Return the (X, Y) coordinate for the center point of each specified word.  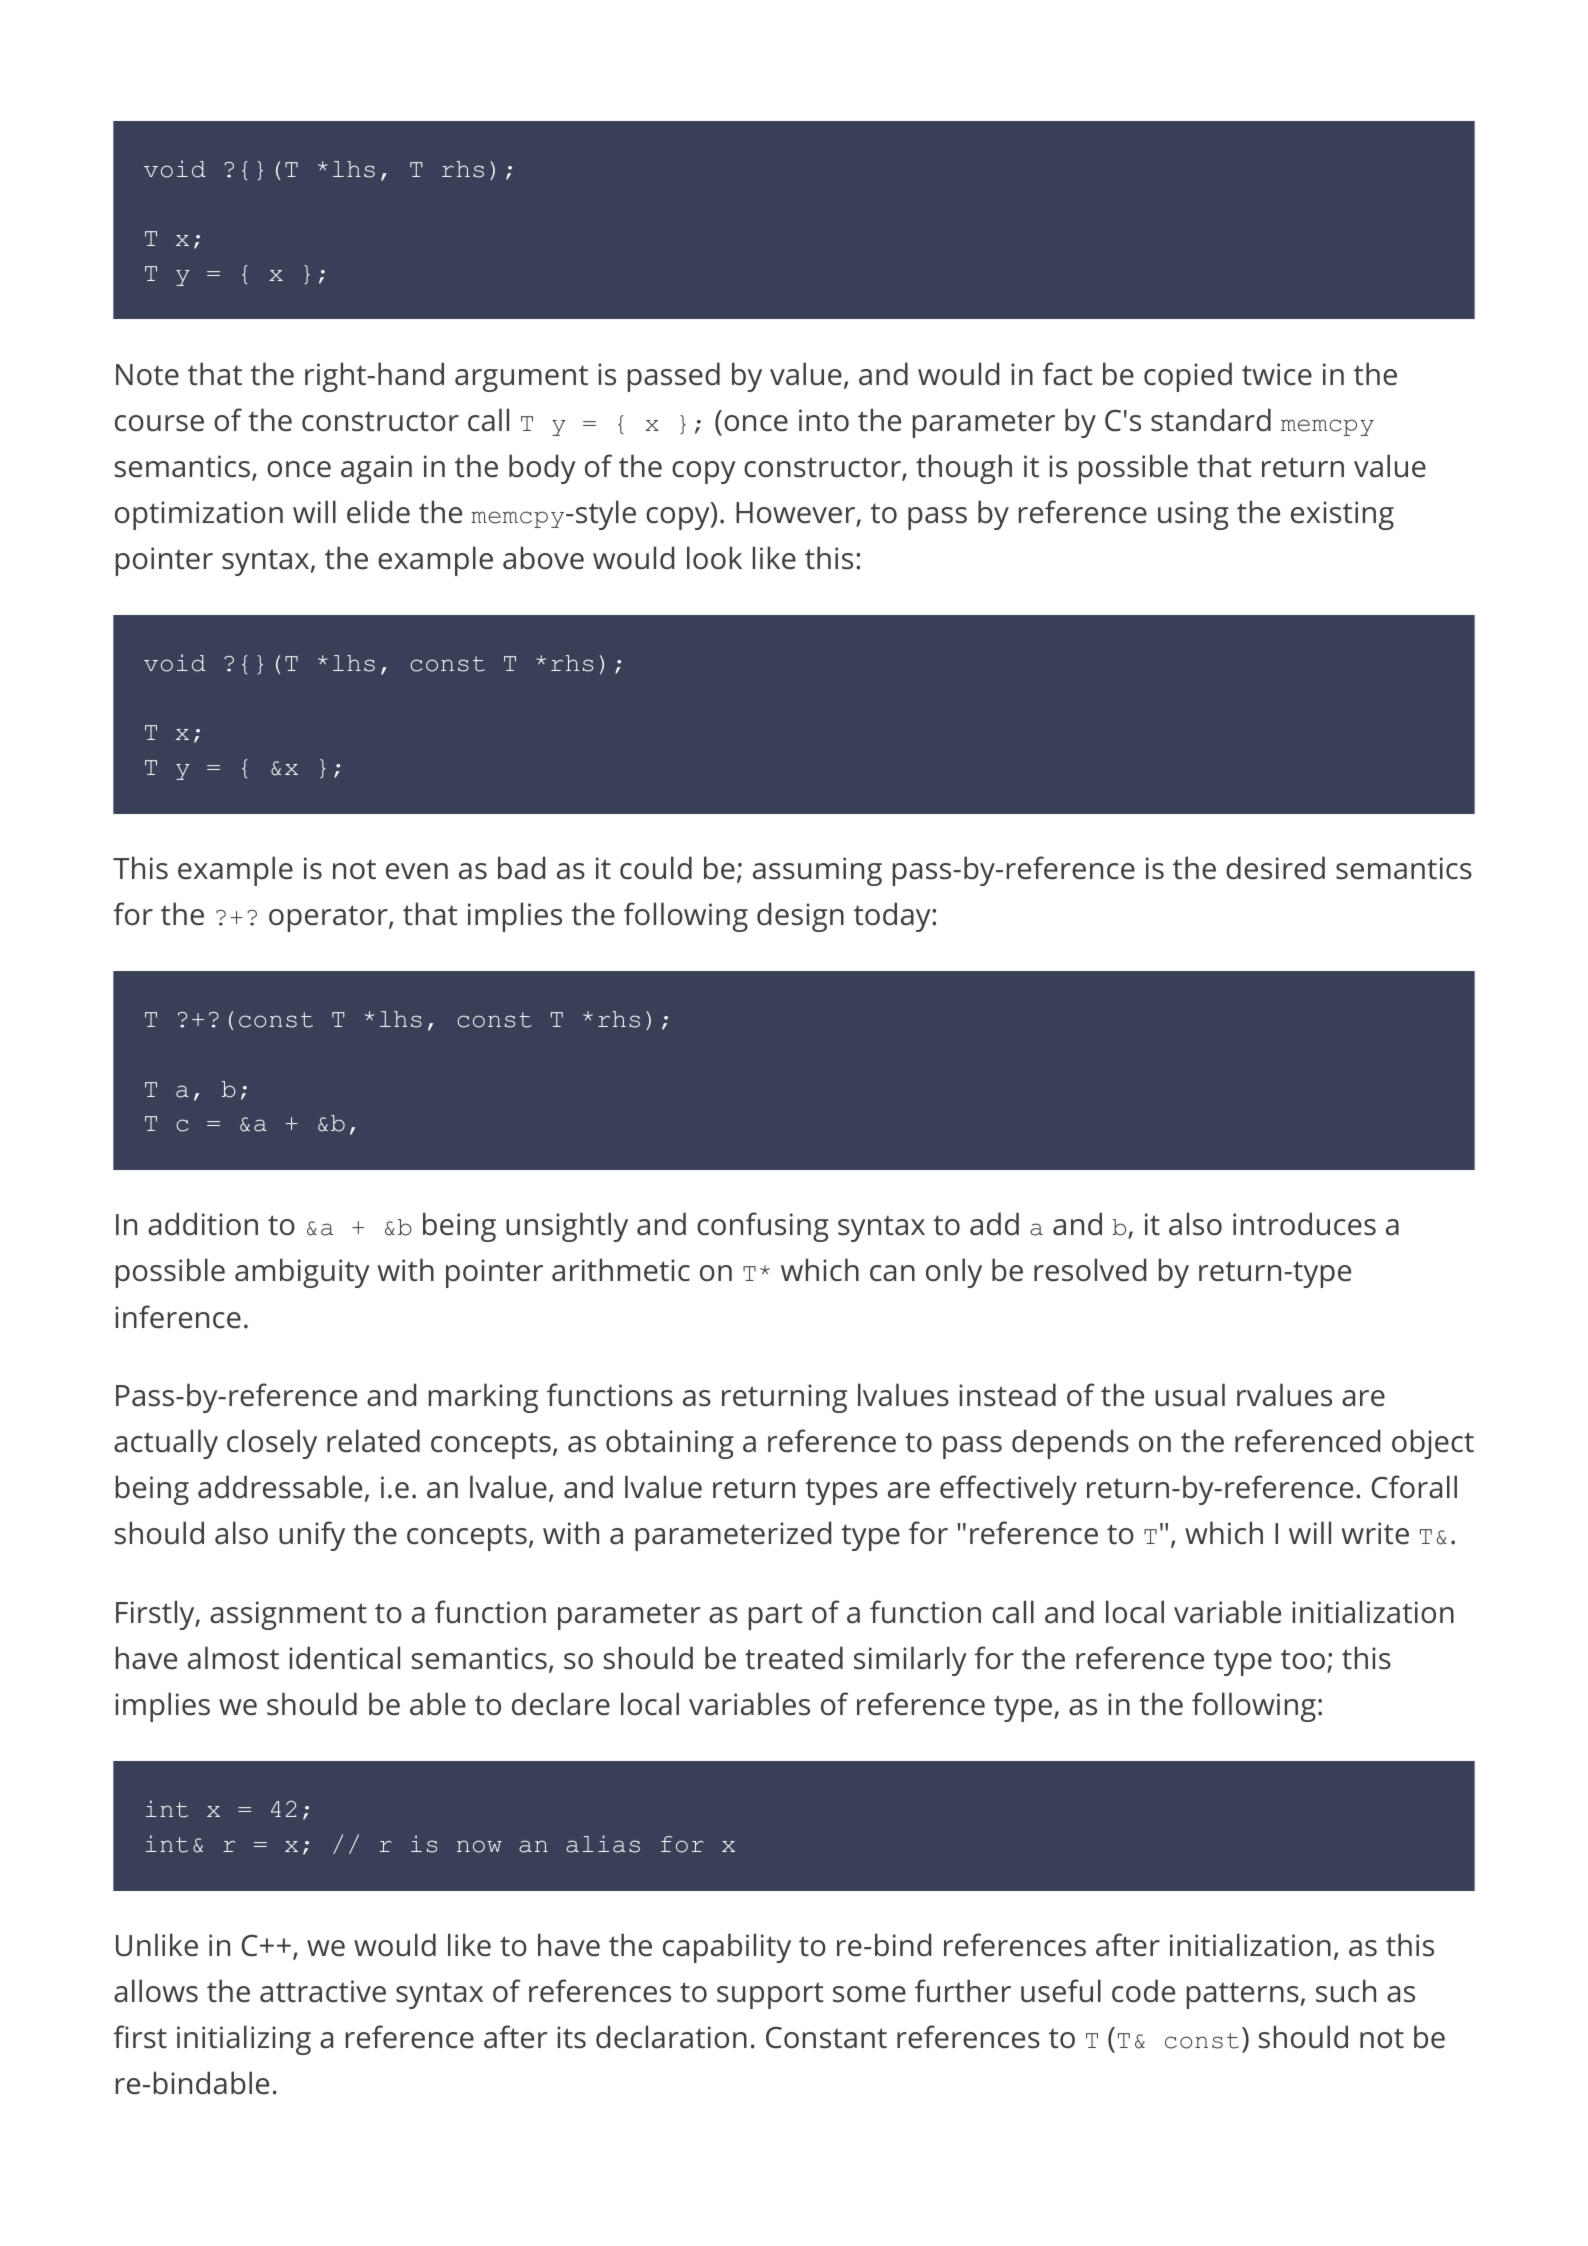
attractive (323, 1991)
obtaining (670, 1444)
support (770, 1995)
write (1375, 1533)
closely (272, 1444)
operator (329, 918)
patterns (1243, 1995)
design (800, 917)
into (824, 420)
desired (1275, 868)
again (376, 469)
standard (1211, 420)
